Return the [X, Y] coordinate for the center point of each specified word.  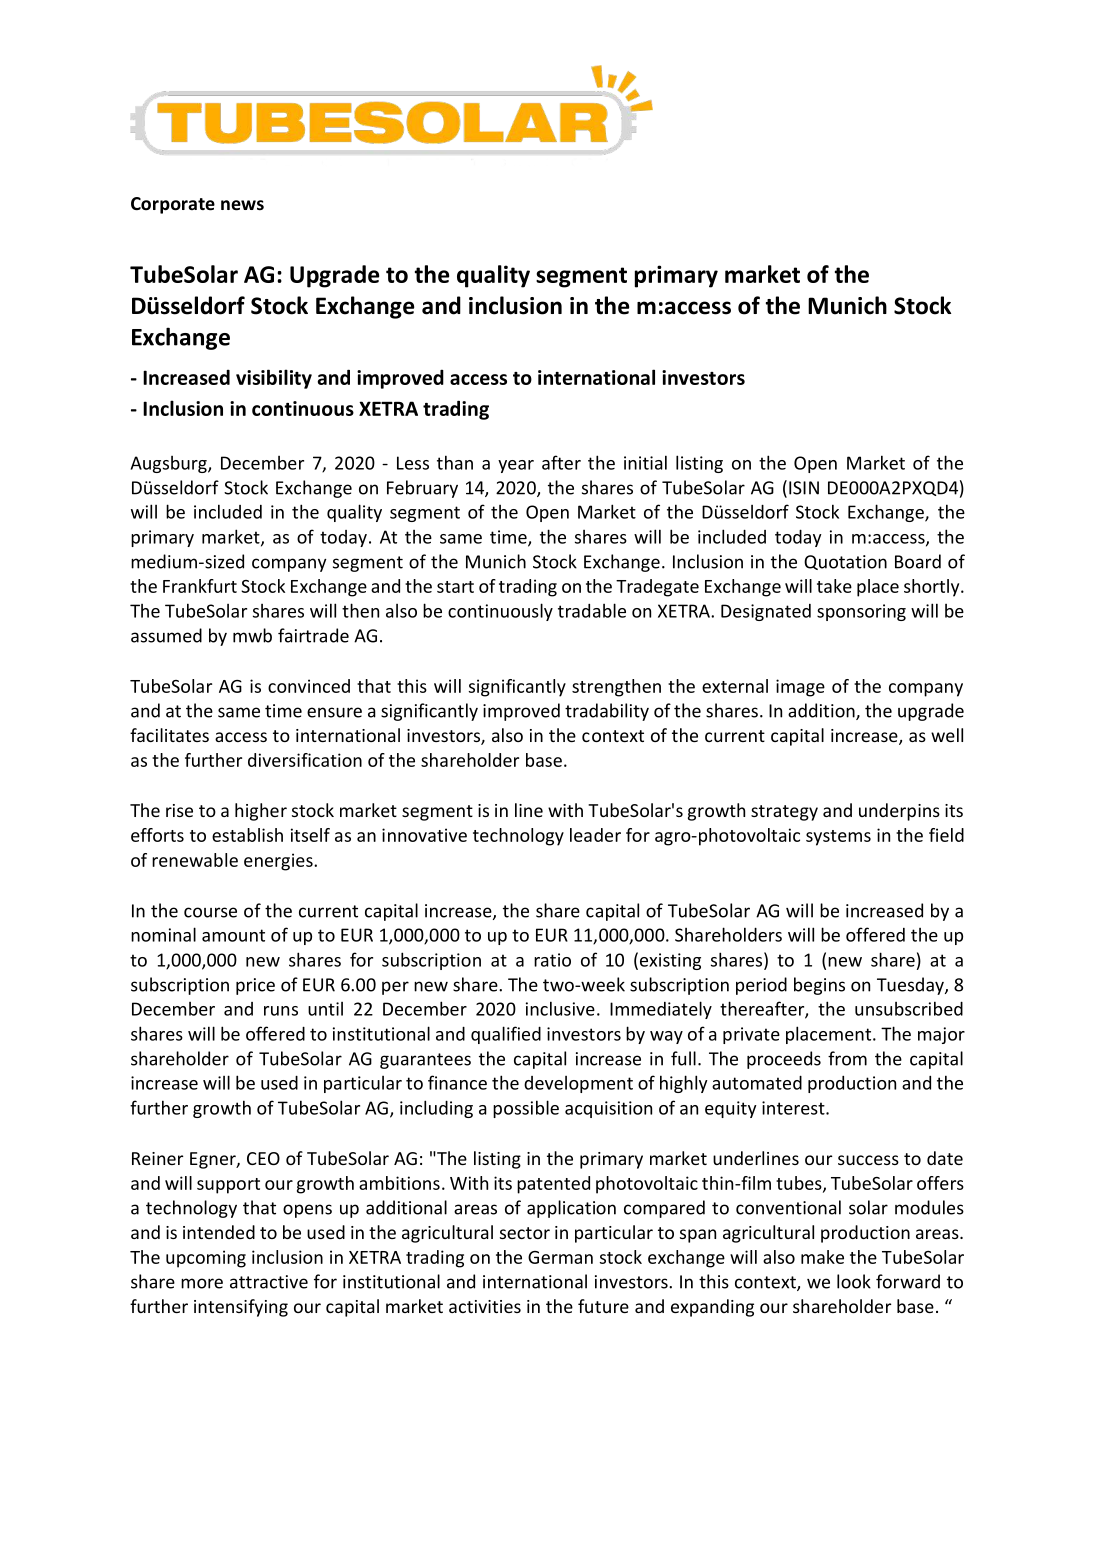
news [242, 205]
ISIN [804, 488]
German [560, 1257]
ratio [552, 960]
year [516, 466]
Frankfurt [200, 586]
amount [233, 935]
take [834, 586]
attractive [269, 1282]
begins [819, 986]
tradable [592, 610]
